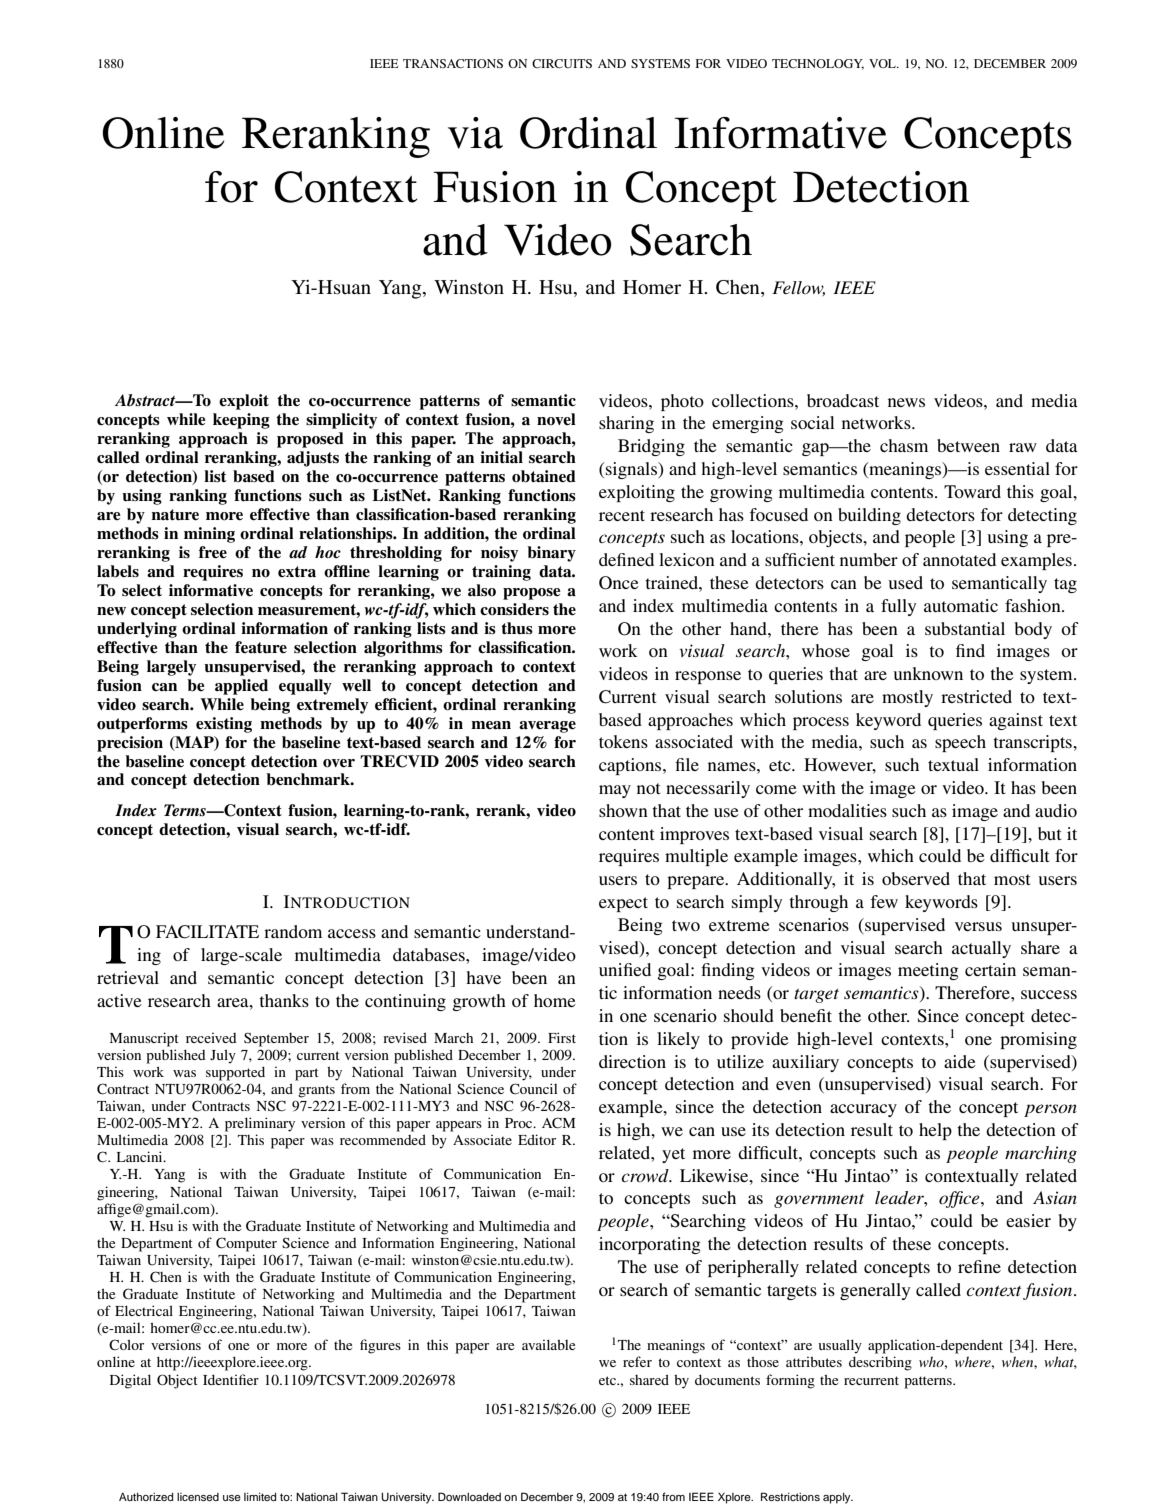  I want to click on received, so click(211, 1037).
